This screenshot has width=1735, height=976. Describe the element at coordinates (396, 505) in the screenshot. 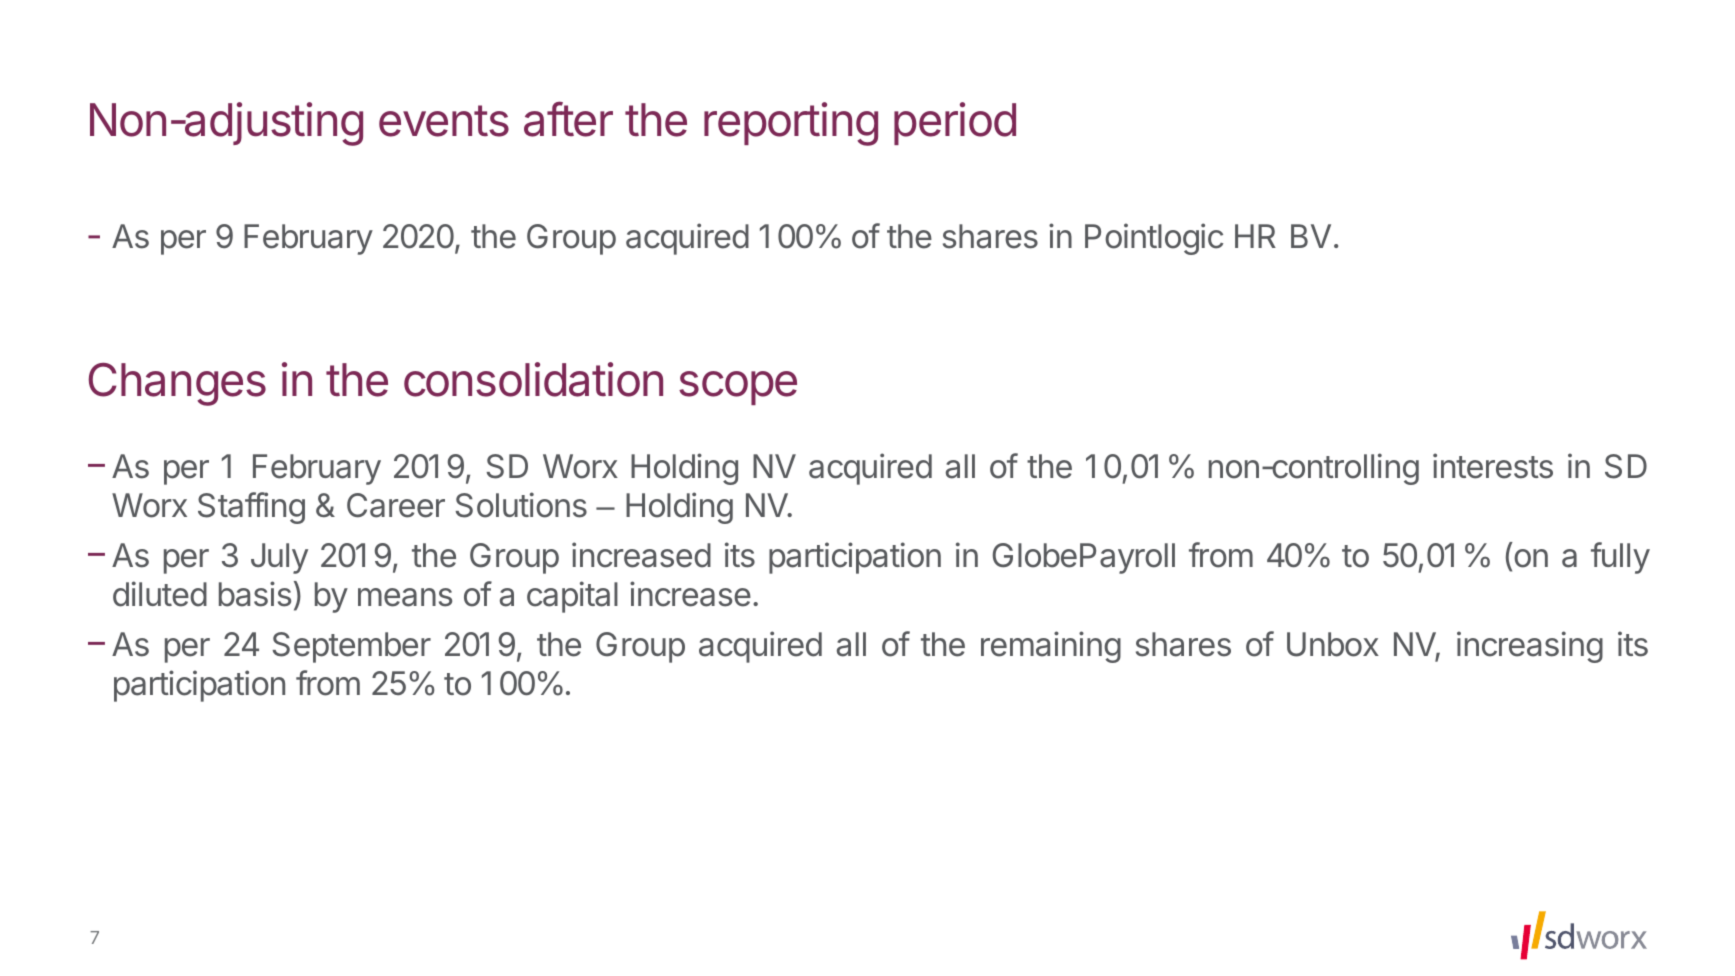

I see `Career` at that location.
